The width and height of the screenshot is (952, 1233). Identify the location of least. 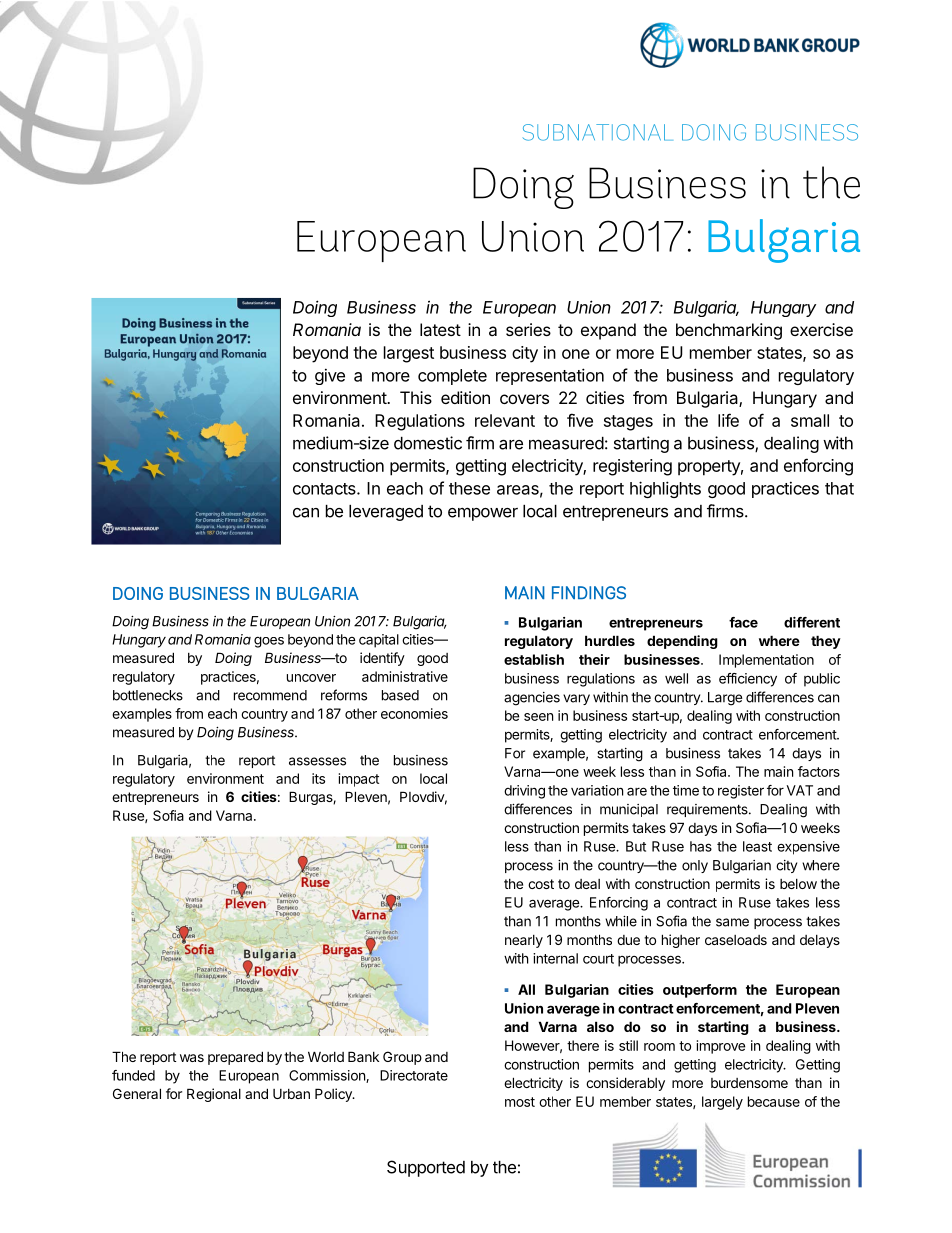
(757, 846).
